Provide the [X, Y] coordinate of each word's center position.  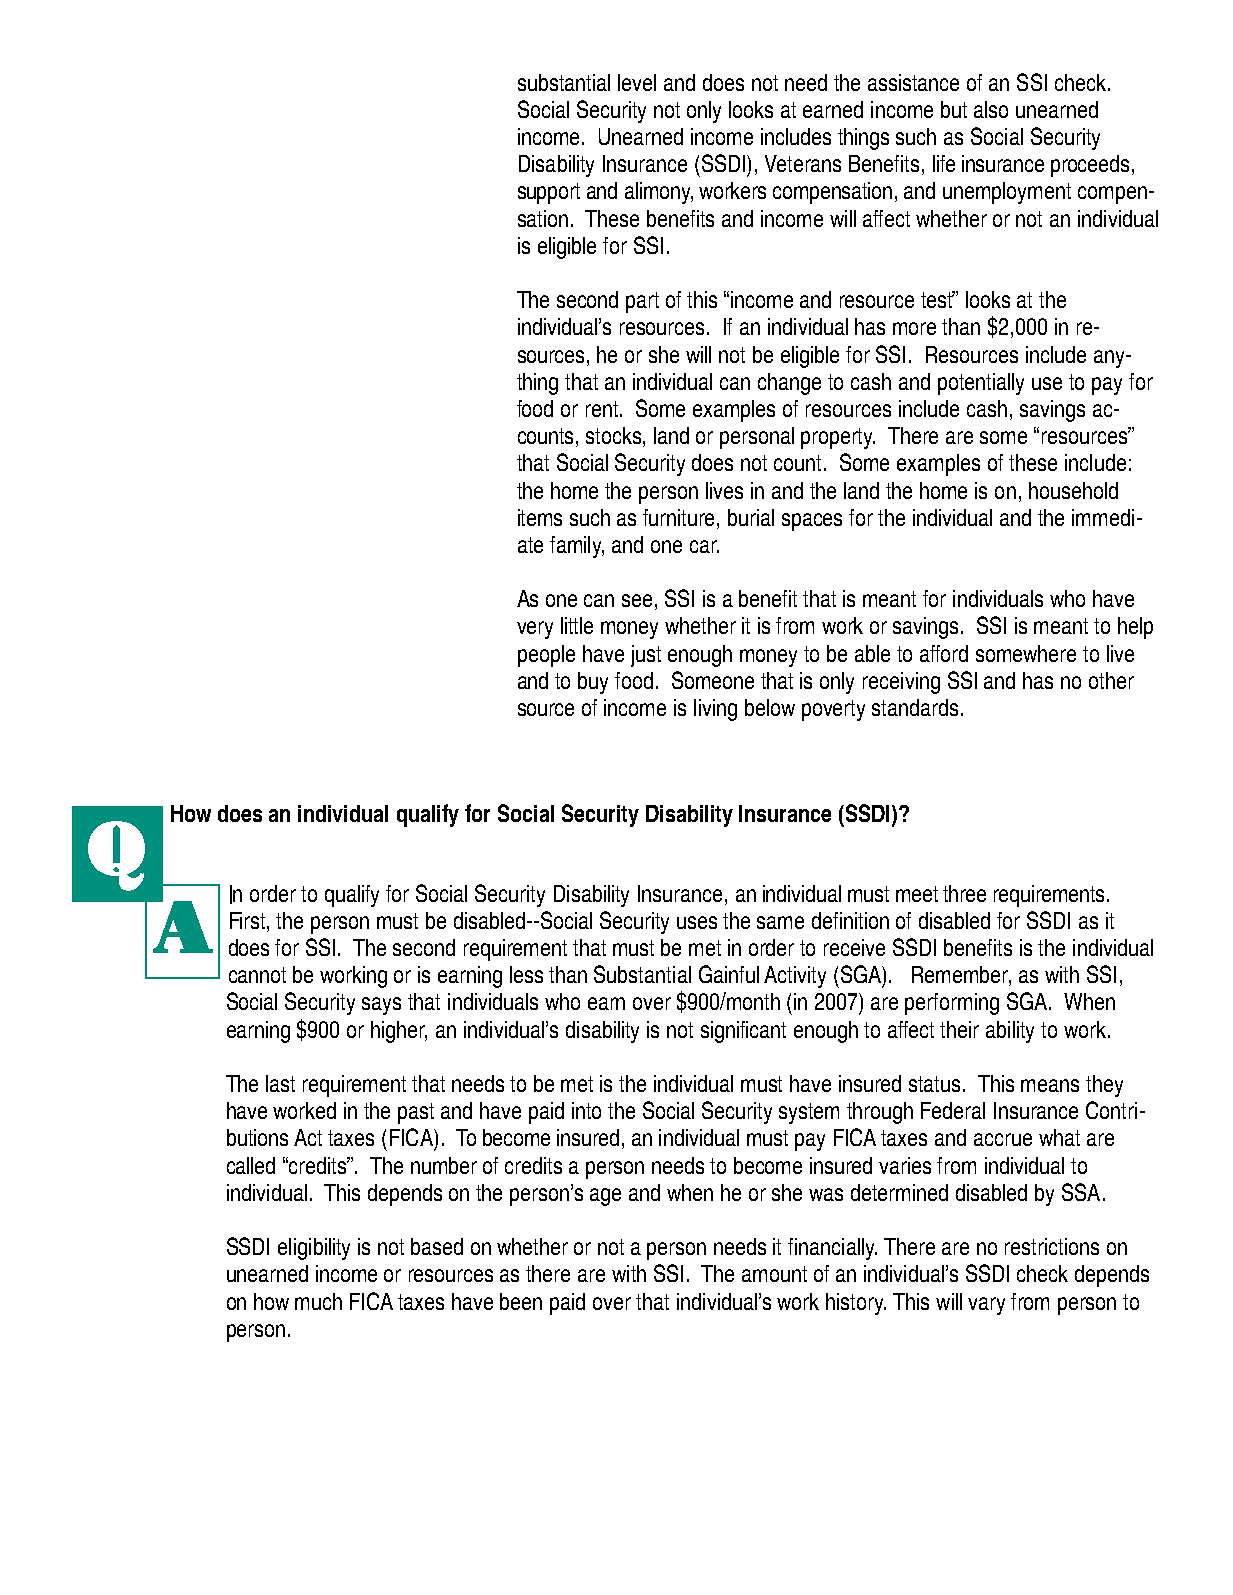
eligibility [314, 1249]
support [549, 193]
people [546, 656]
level [637, 82]
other [1111, 680]
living [715, 710]
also [991, 109]
